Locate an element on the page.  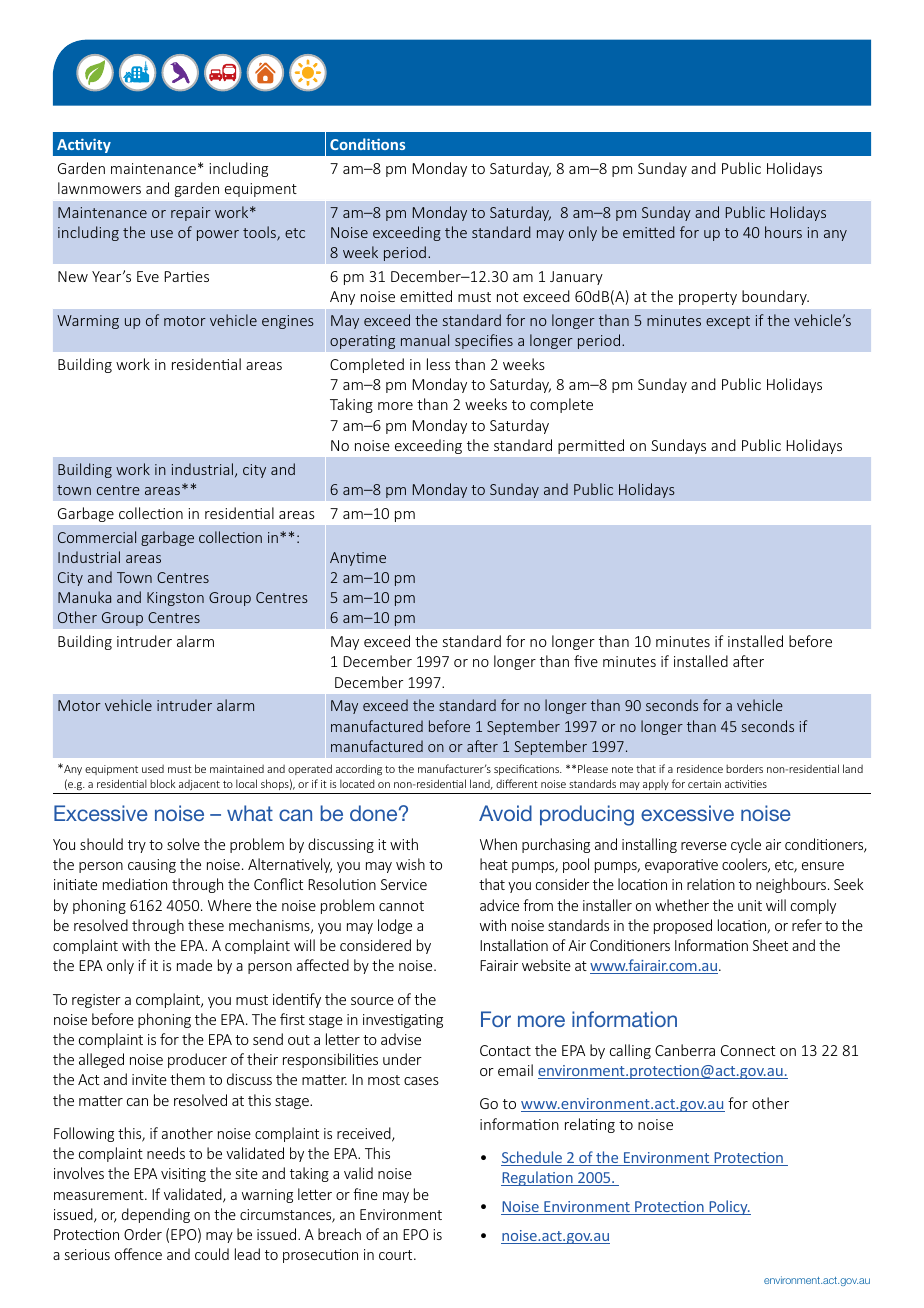
Sheet is located at coordinates (770, 945).
